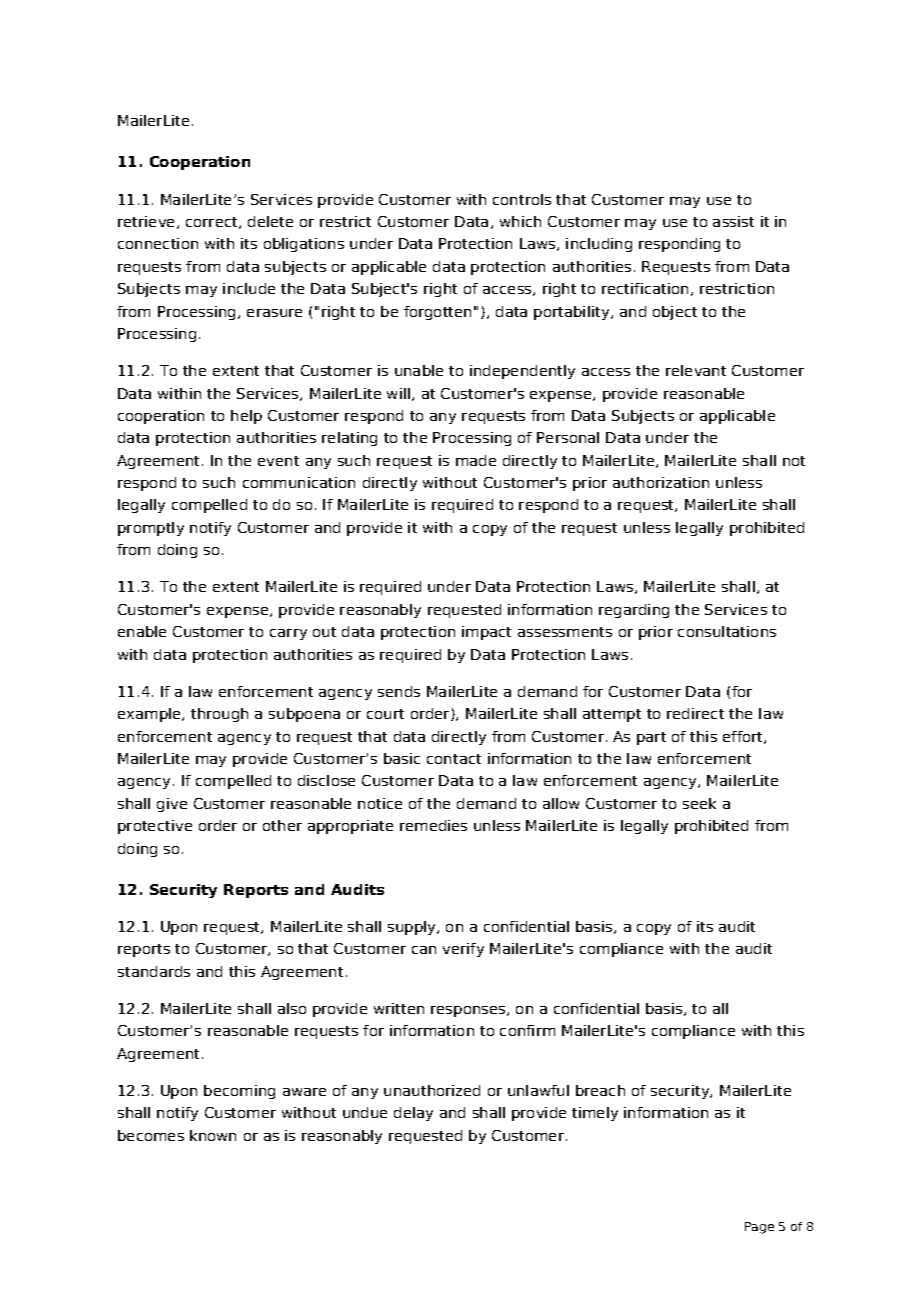 The image size is (924, 1308). What do you see at coordinates (413, 1114) in the image?
I see `delay` at bounding box center [413, 1114].
